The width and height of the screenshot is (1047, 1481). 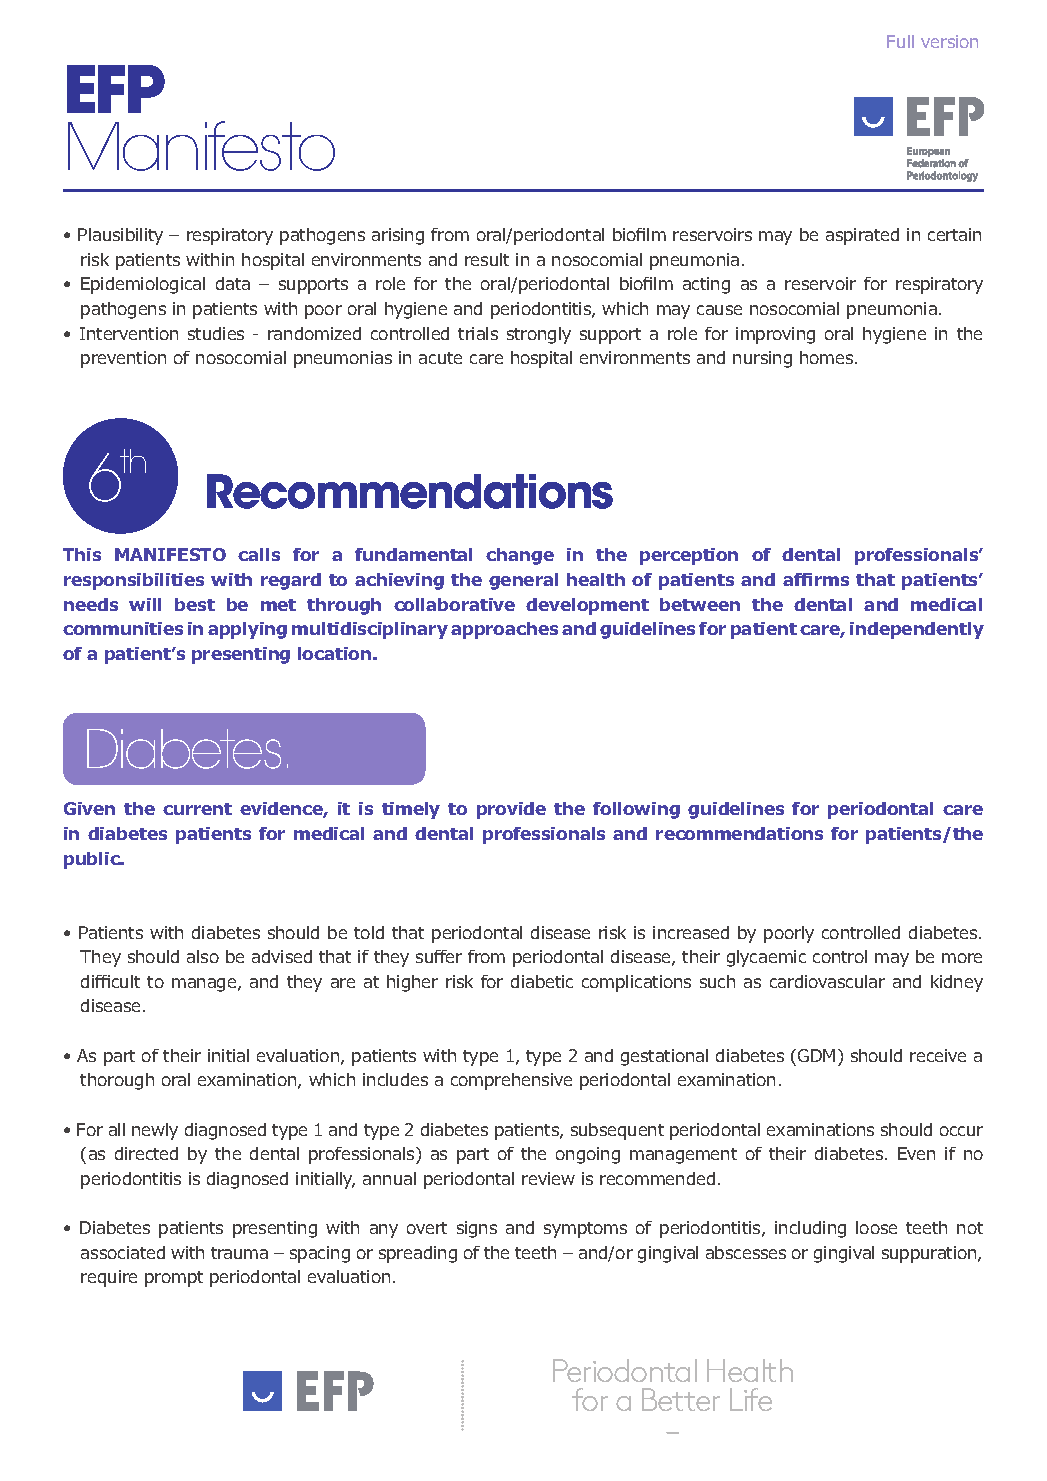 I want to click on cardiovascular, so click(x=827, y=981).
